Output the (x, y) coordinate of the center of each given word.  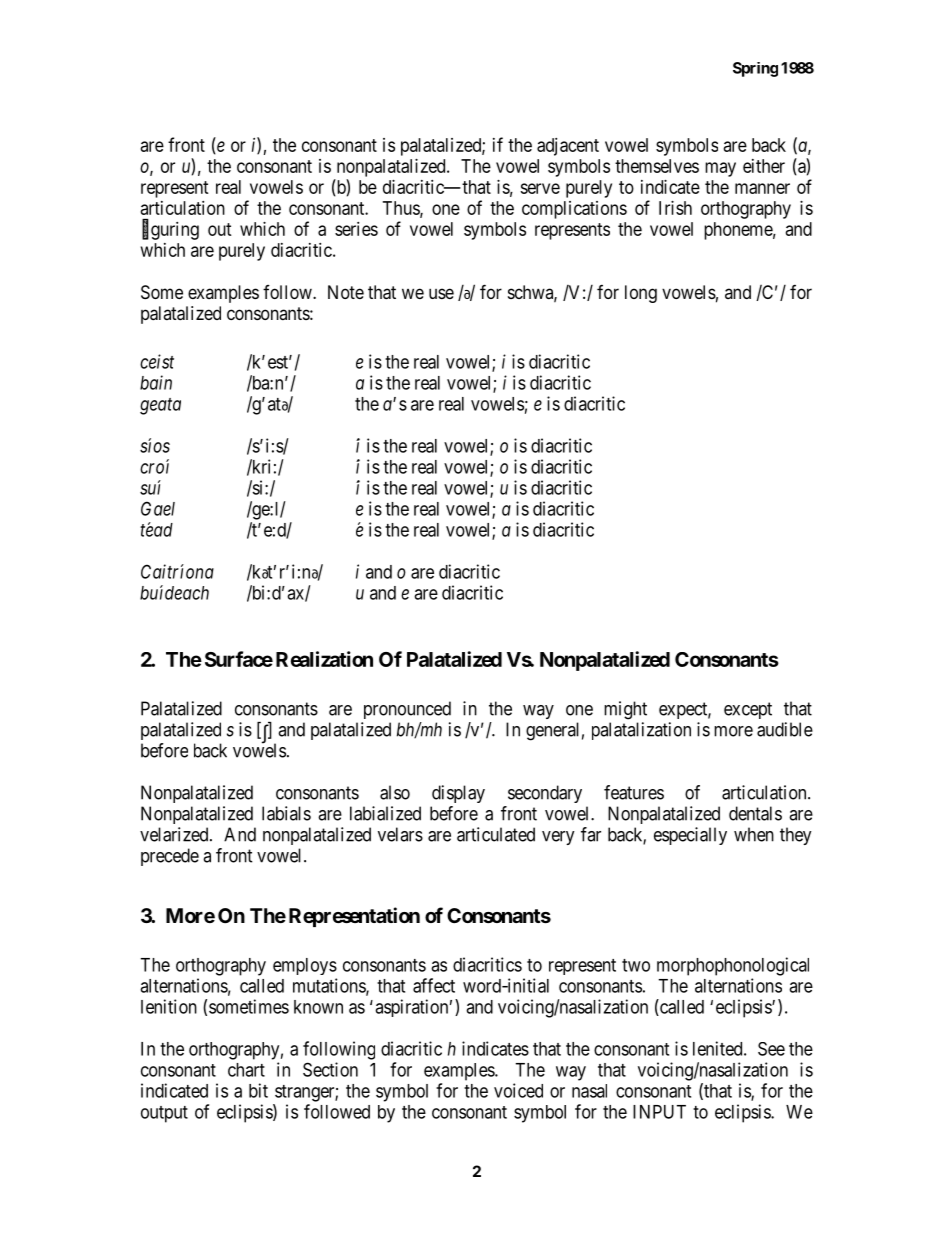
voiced (518, 1090)
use (441, 293)
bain (156, 382)
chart (246, 1070)
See (771, 1049)
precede (170, 857)
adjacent (568, 147)
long (641, 294)
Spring (755, 69)
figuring (170, 230)
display (458, 794)
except (748, 710)
